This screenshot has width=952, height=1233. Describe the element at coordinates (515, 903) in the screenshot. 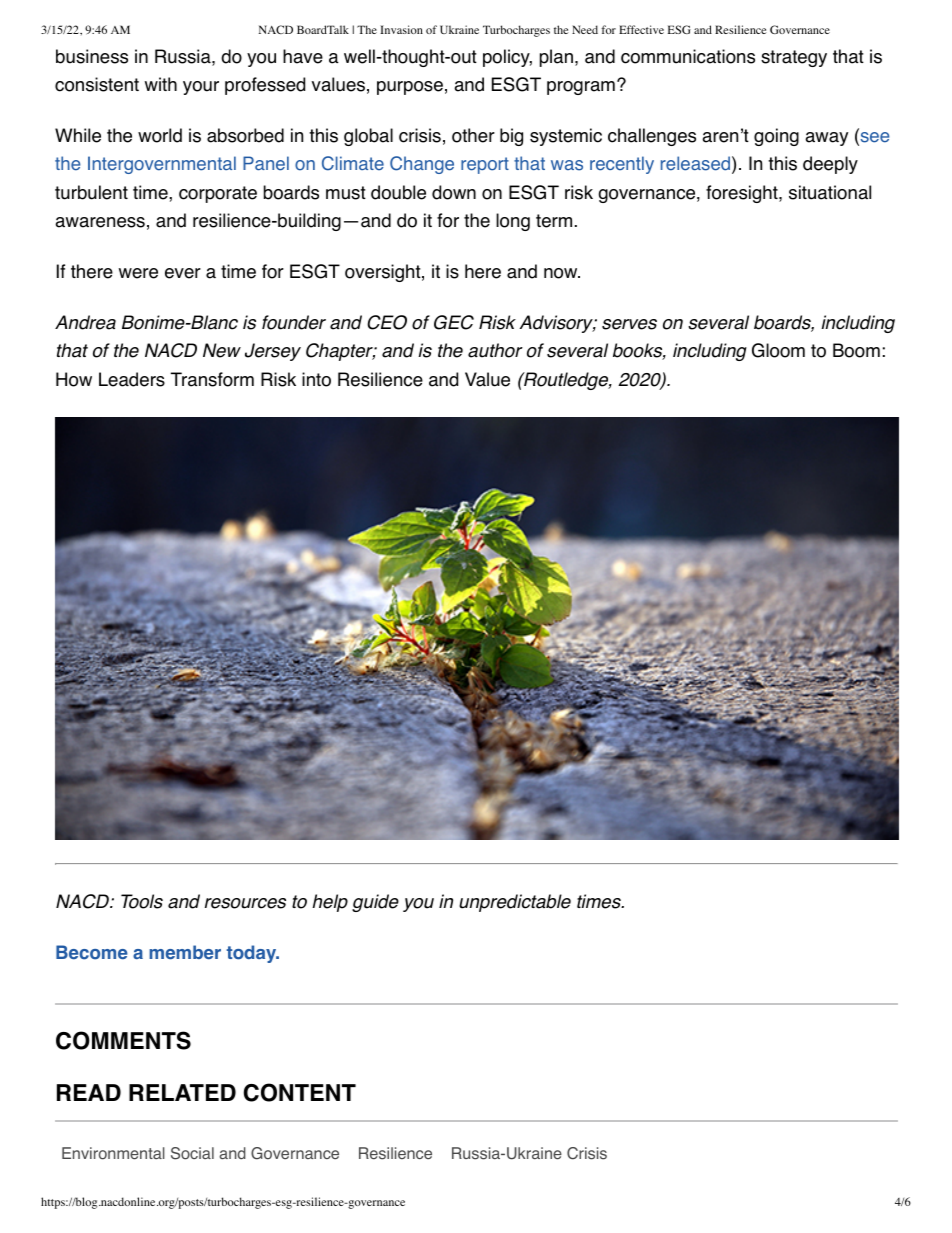

I see `unpredictable` at that location.
